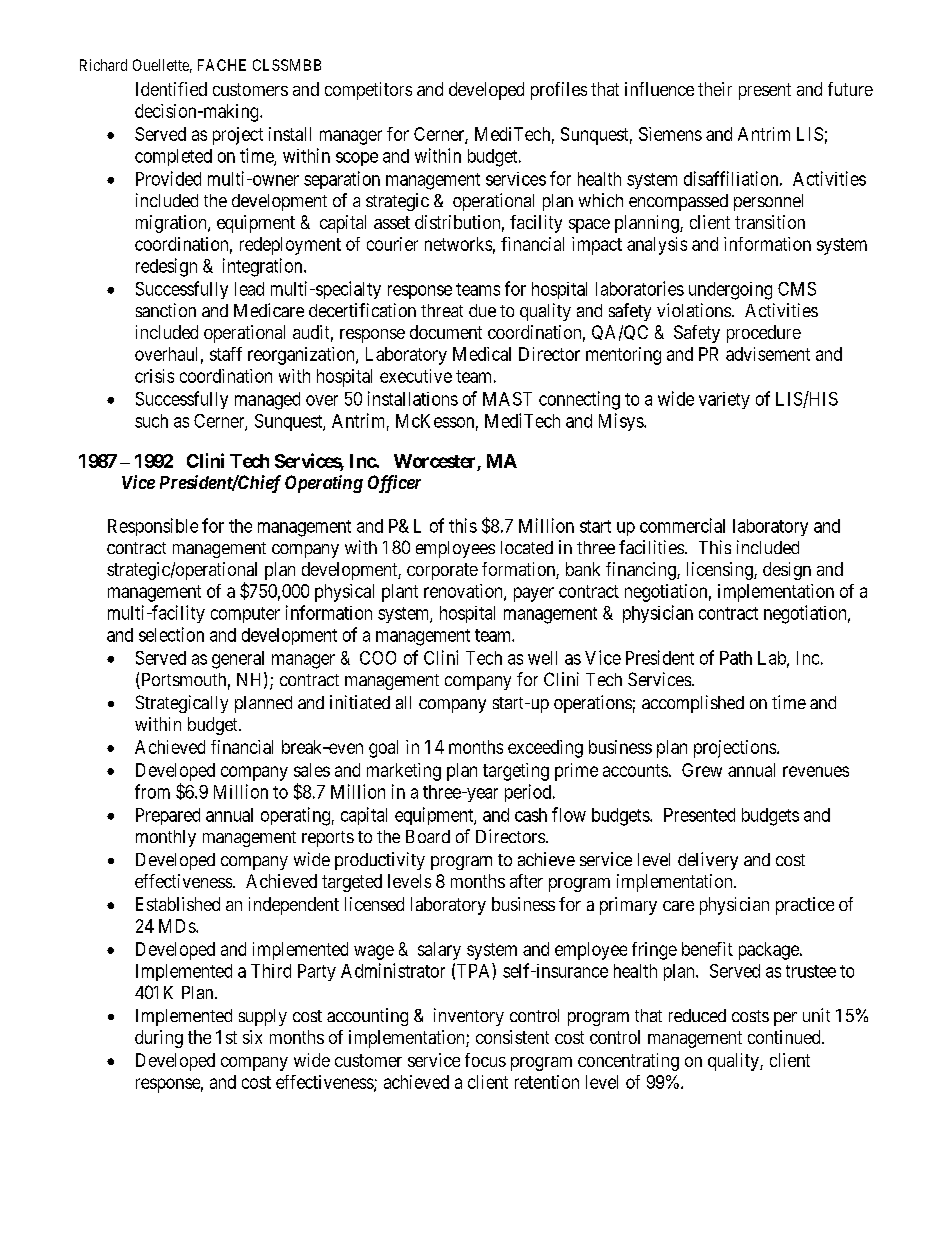 Image resolution: width=952 pixels, height=1233 pixels. I want to click on Medical, so click(482, 354).
